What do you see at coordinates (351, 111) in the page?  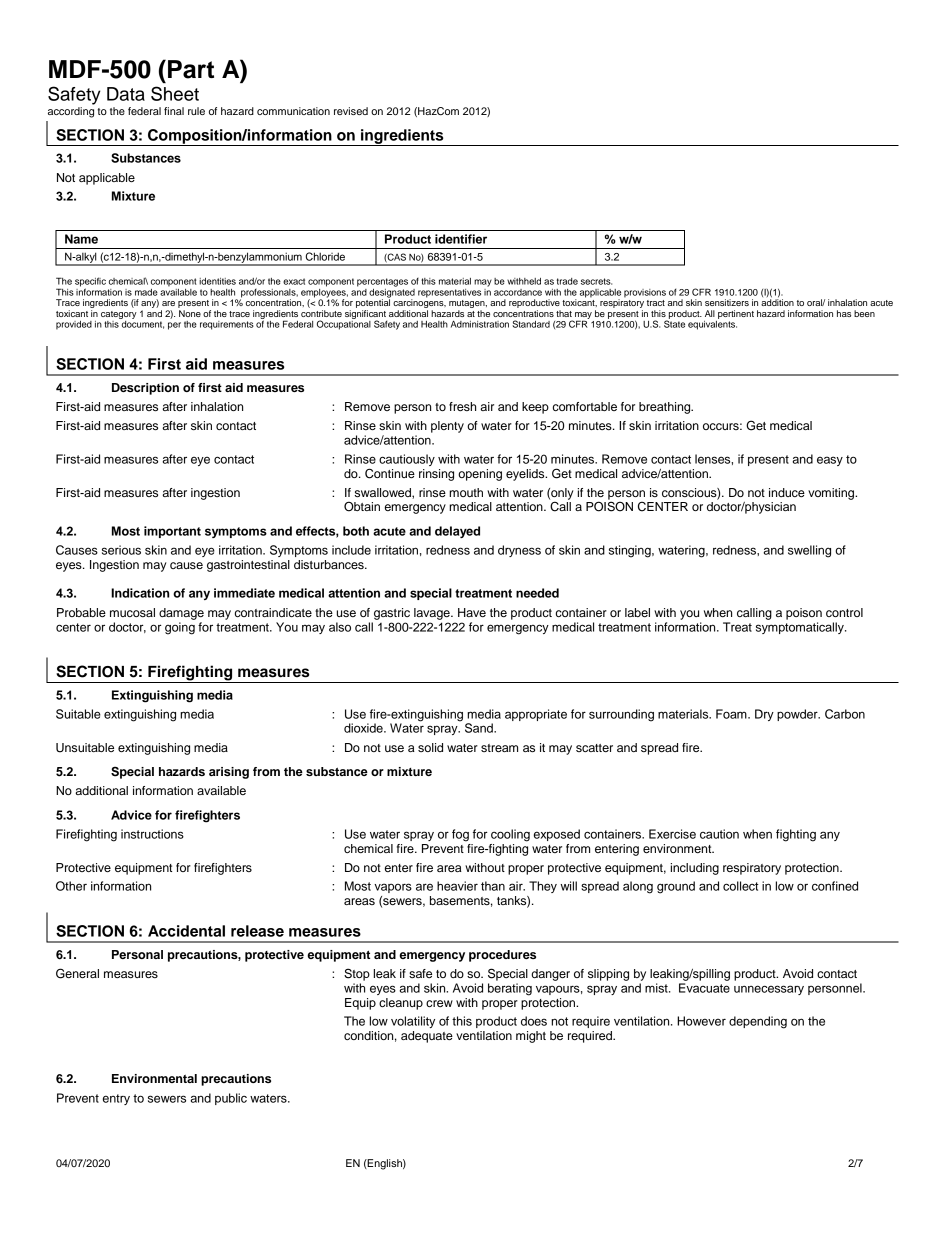 I see `revised` at bounding box center [351, 111].
